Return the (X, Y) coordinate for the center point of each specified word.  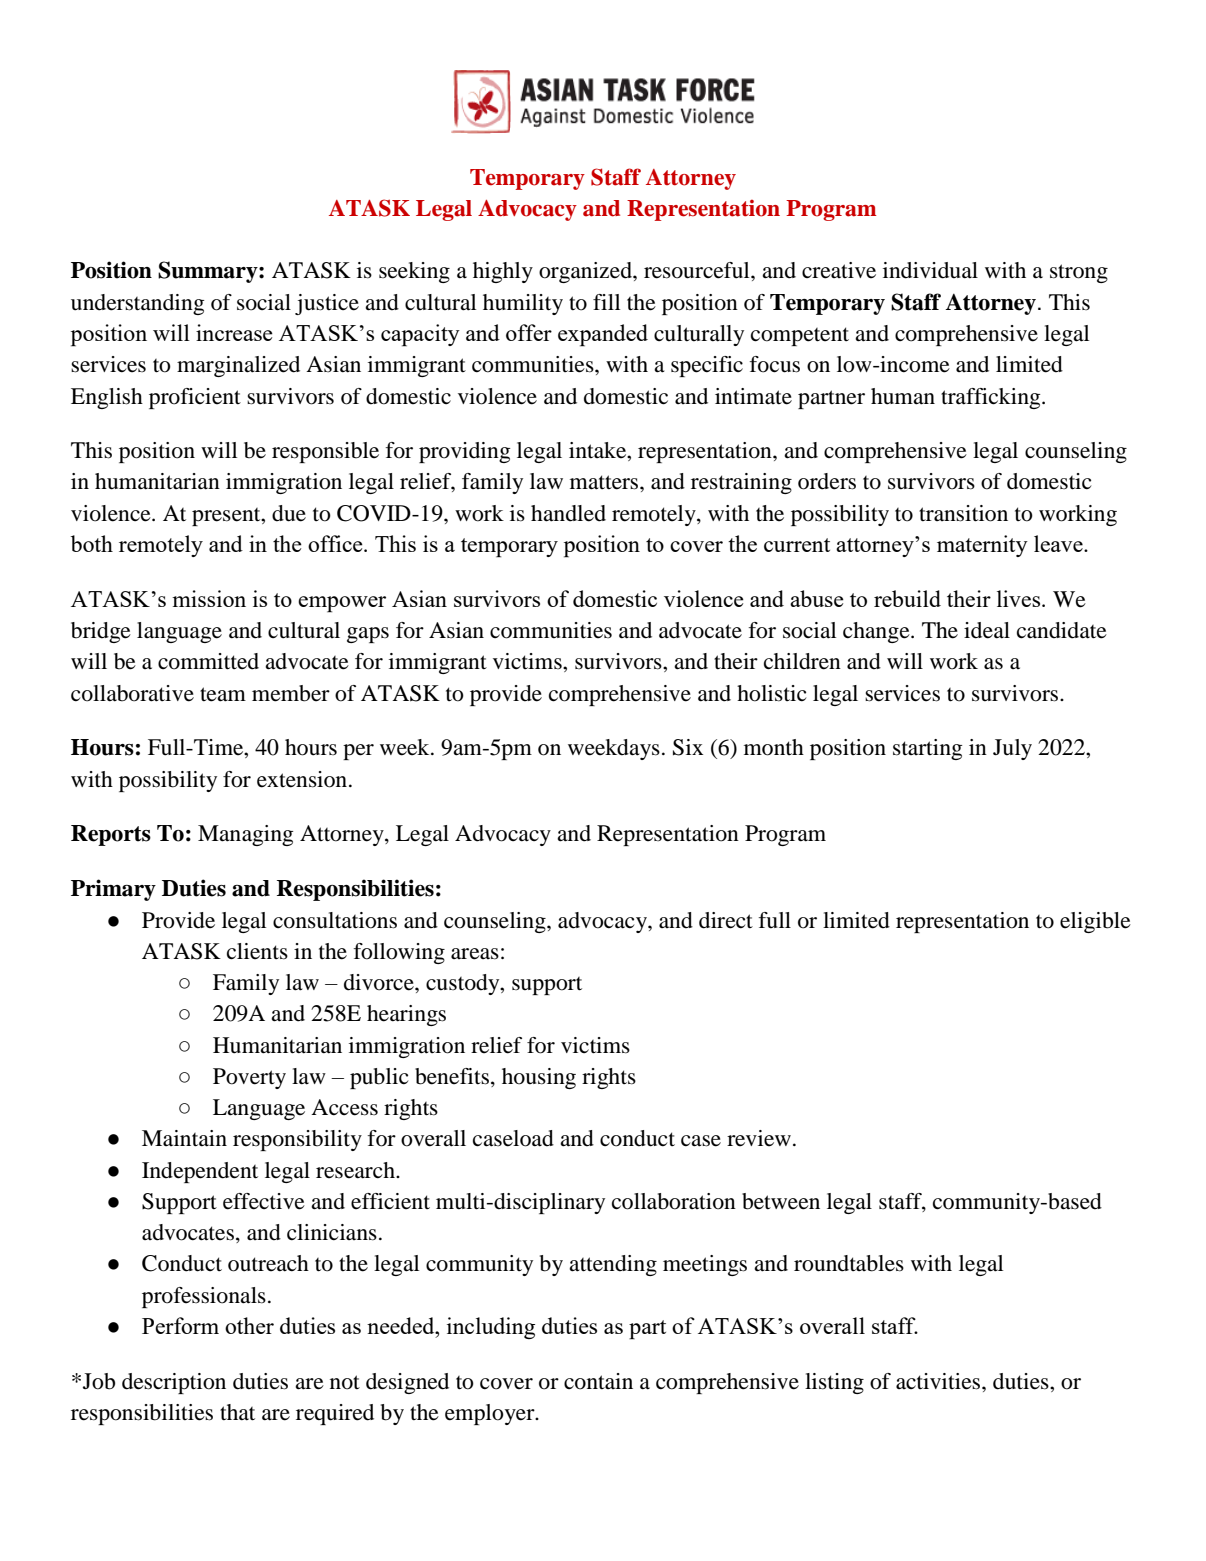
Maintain (184, 1138)
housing (539, 1078)
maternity (982, 546)
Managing (245, 835)
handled (568, 513)
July (1012, 749)
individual (930, 270)
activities (939, 1381)
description (174, 1383)
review (759, 1138)
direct (726, 920)
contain (598, 1381)
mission (209, 598)
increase (234, 332)
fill (606, 302)
